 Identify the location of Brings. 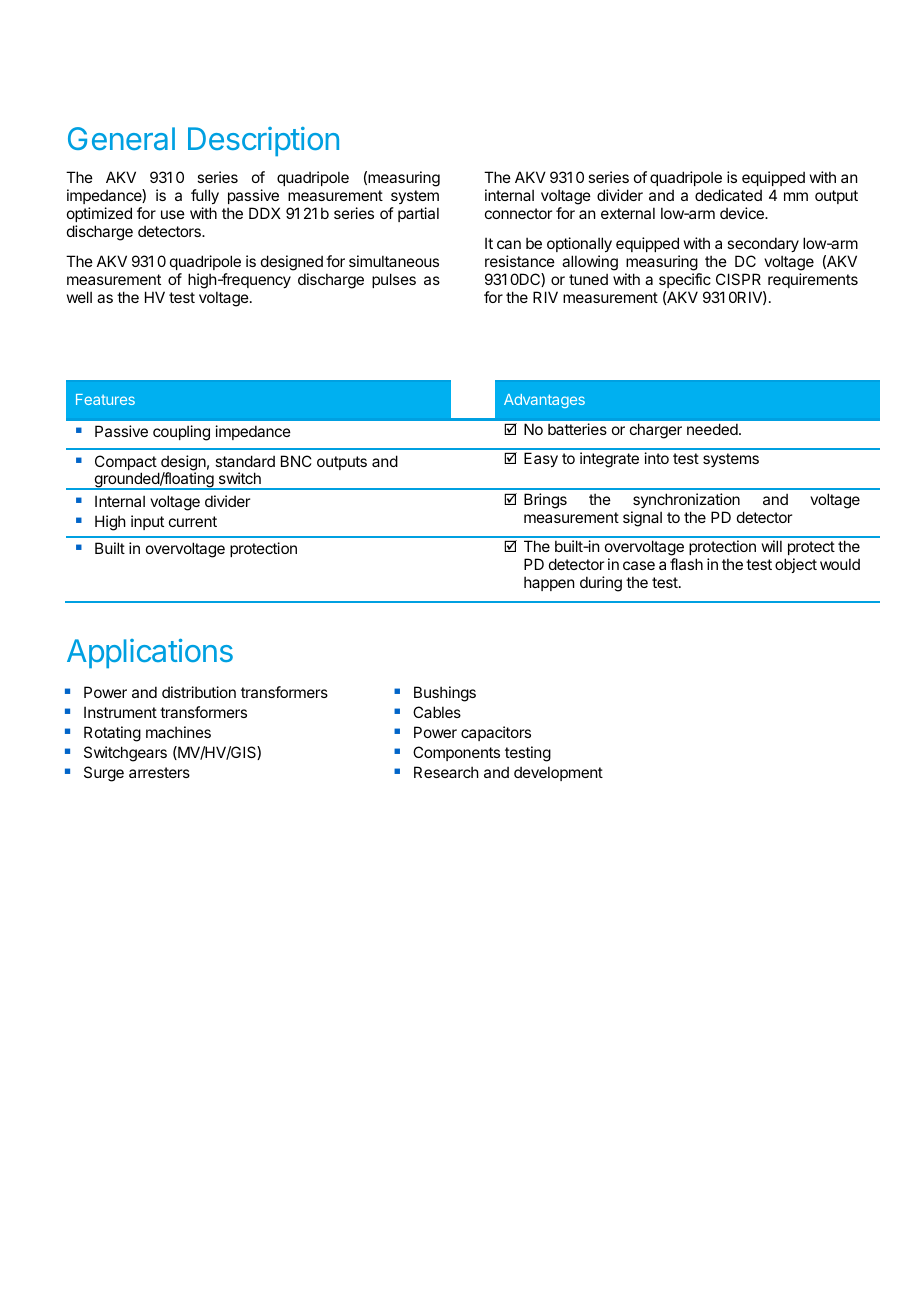
(545, 501).
